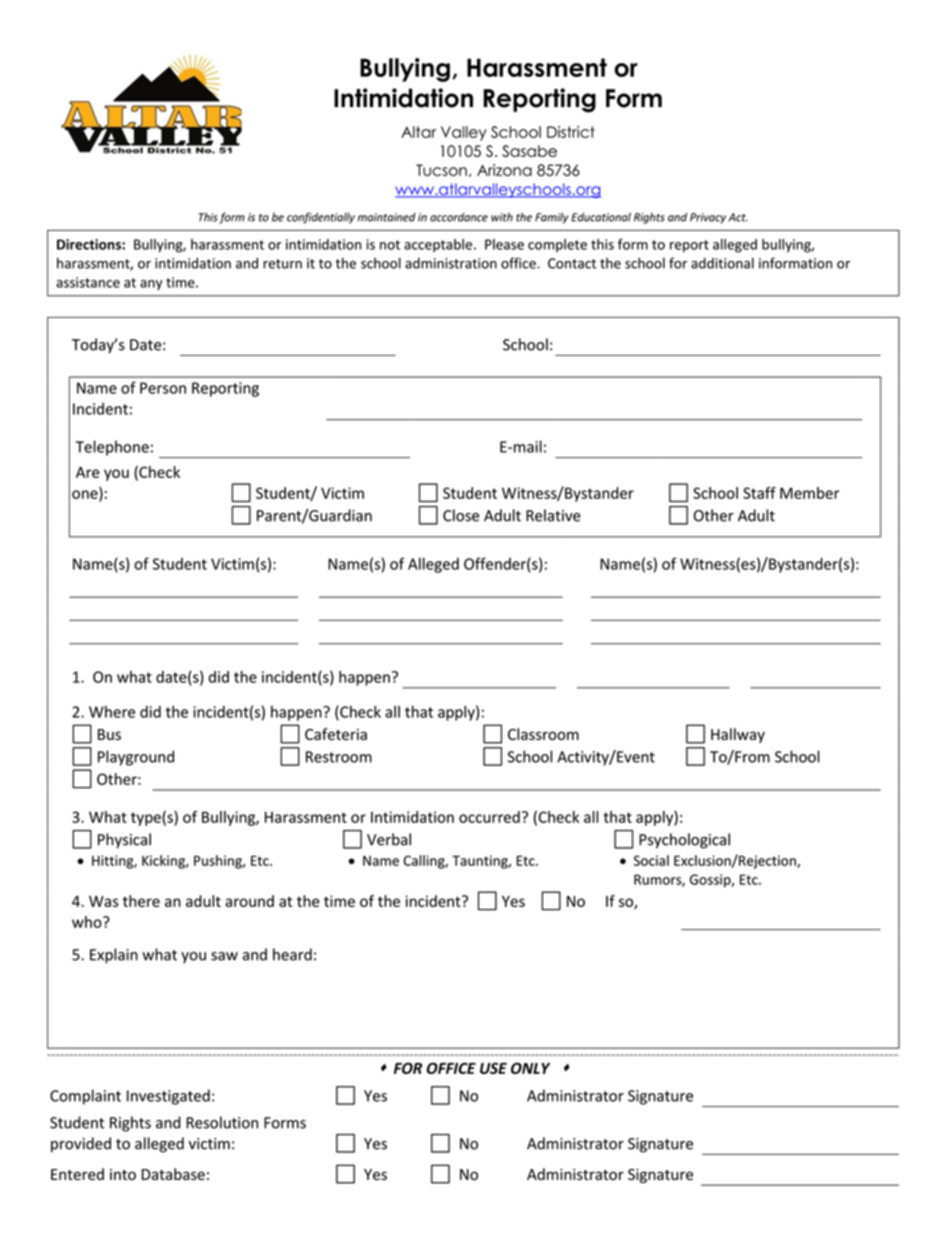  I want to click on Privacy, so click(708, 218).
